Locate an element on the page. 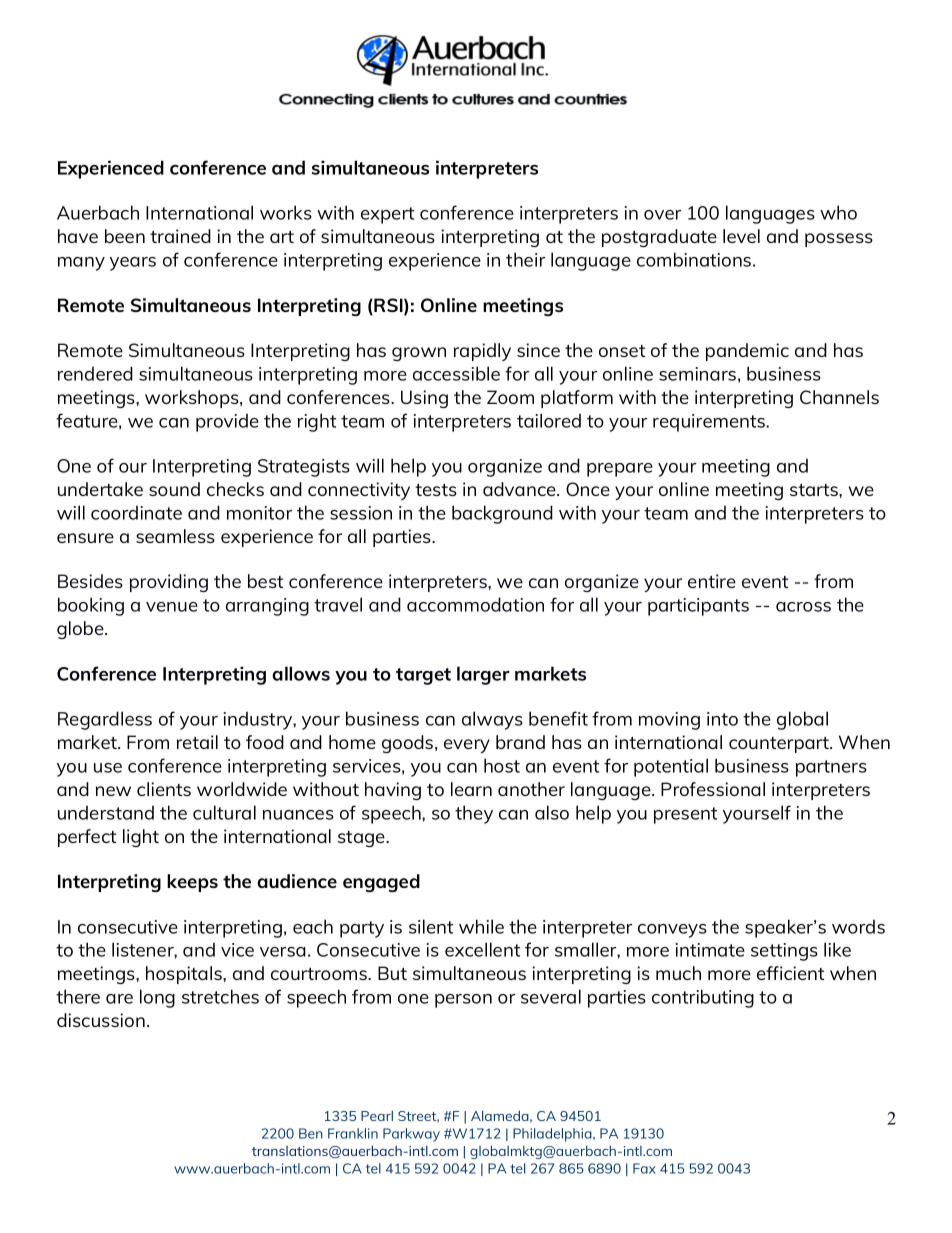 The width and height of the page is (952, 1233). Parkway is located at coordinates (411, 1135).
